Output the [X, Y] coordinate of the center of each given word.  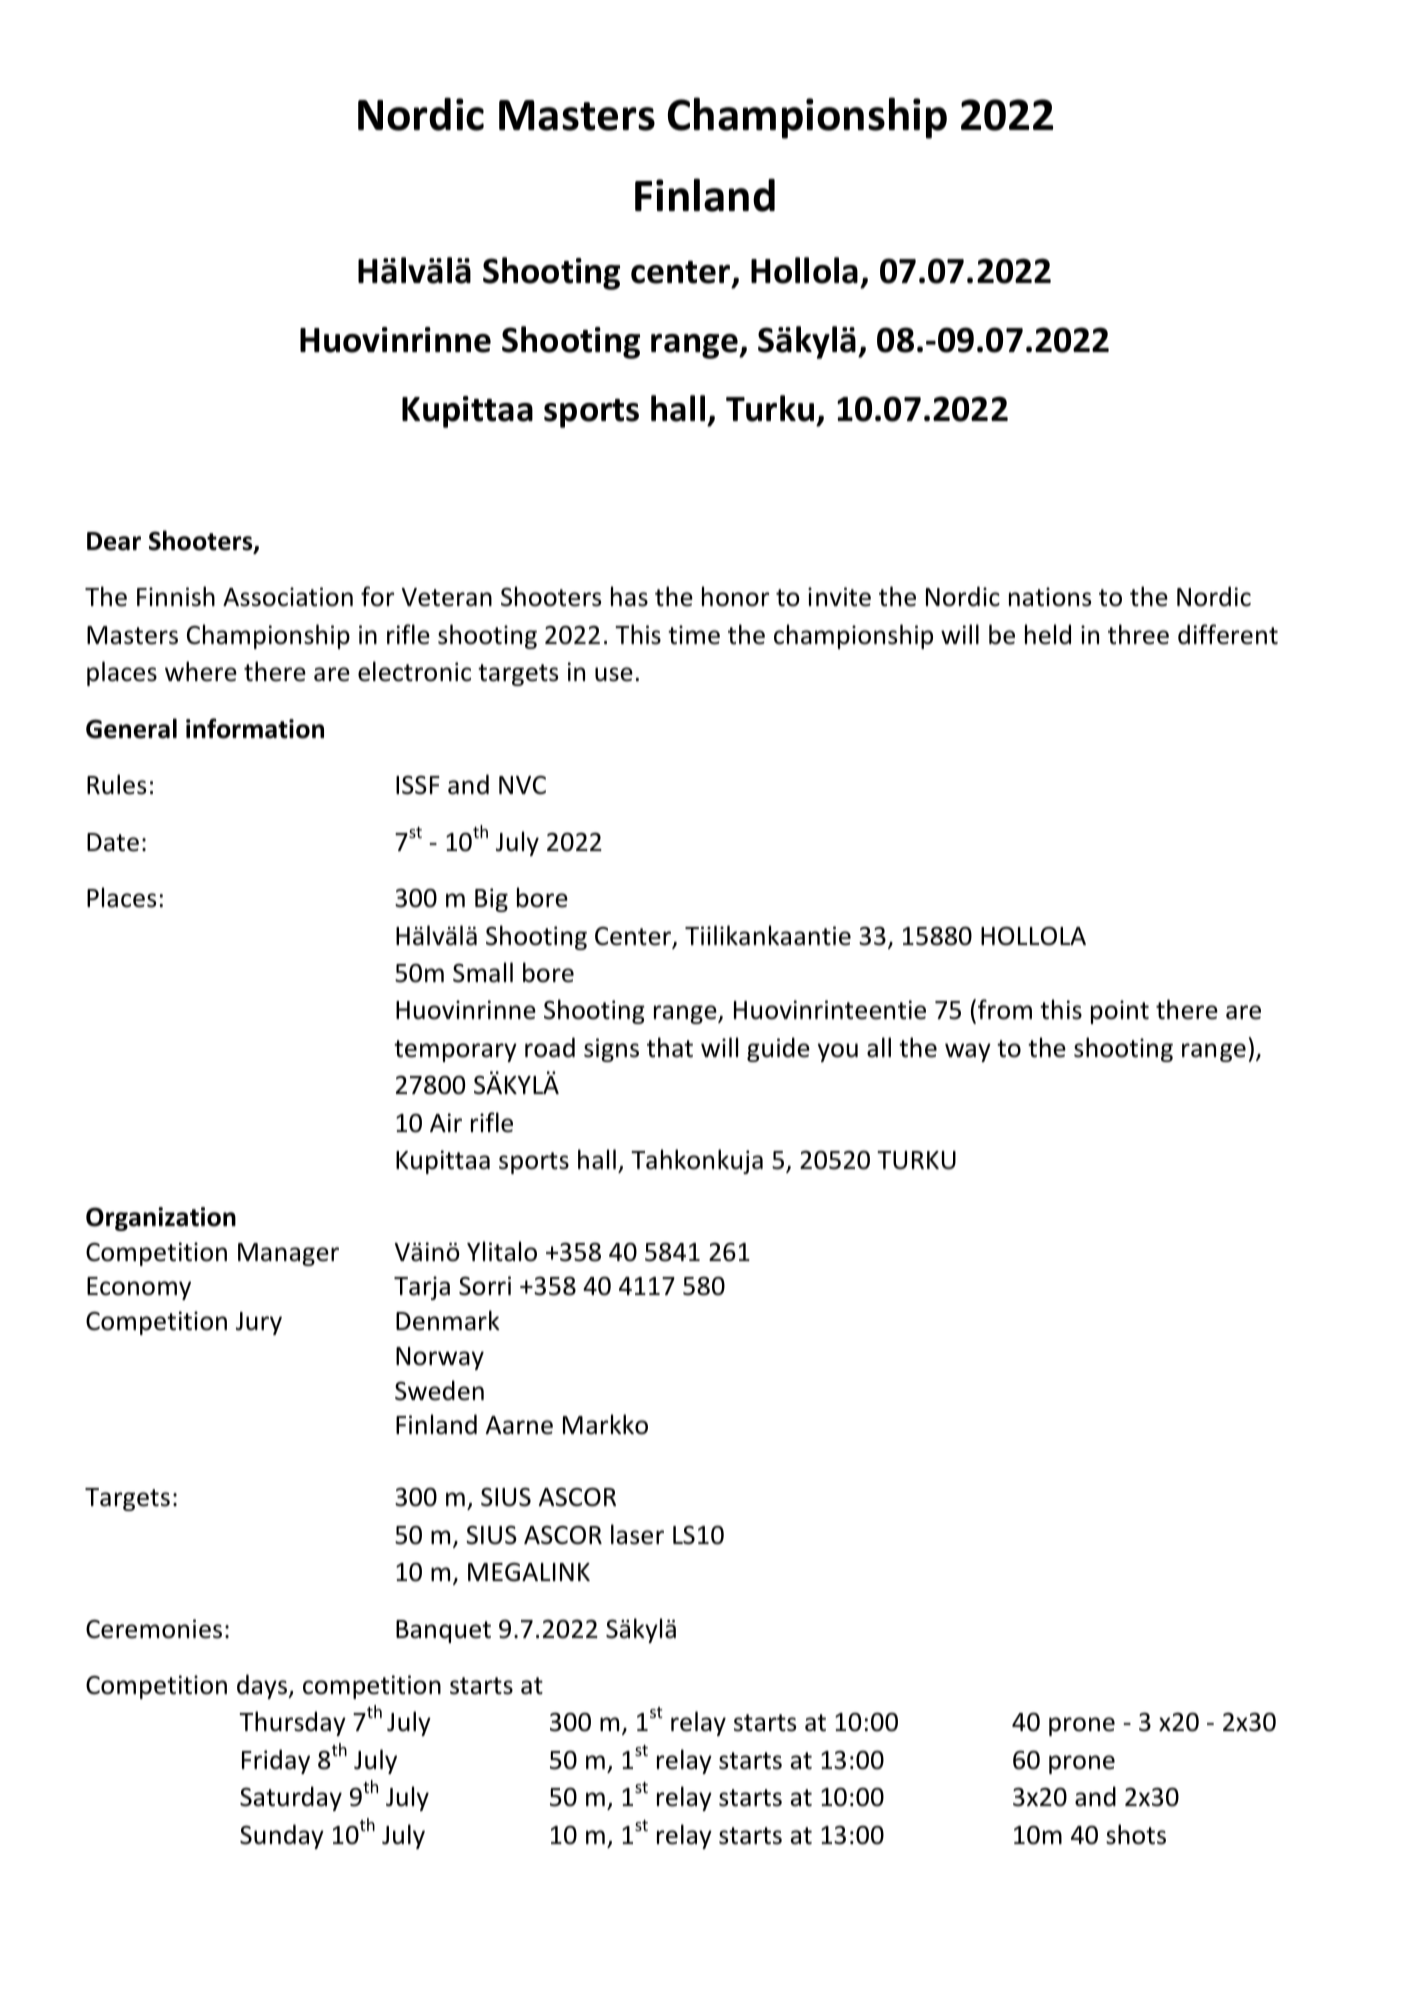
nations [1050, 597]
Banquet [443, 1631]
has [629, 596]
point [1120, 1012]
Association [288, 597]
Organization [161, 1219]
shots [1136, 1834]
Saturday [291, 1798]
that [670, 1047]
